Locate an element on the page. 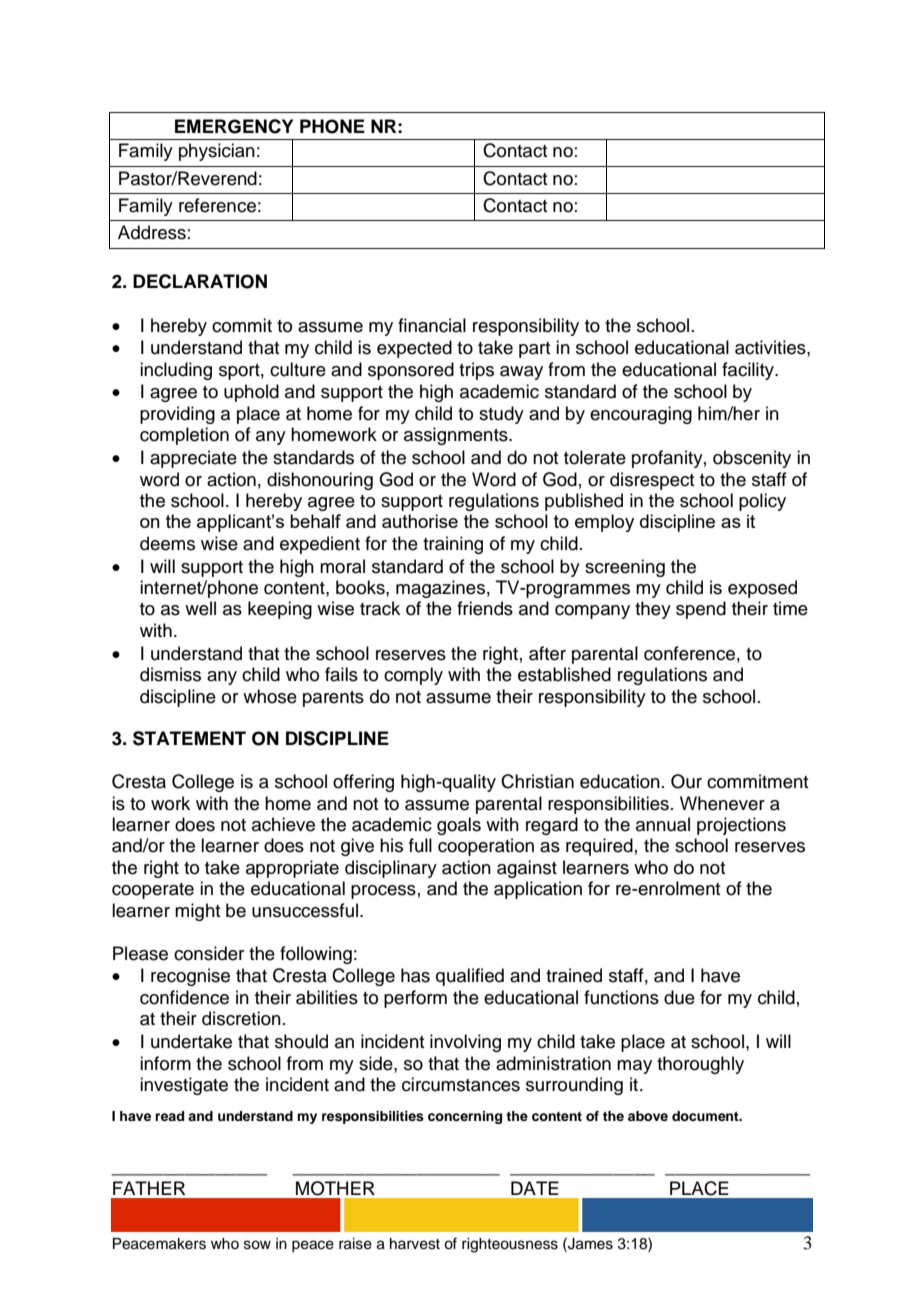  qualified is located at coordinates (470, 977).
